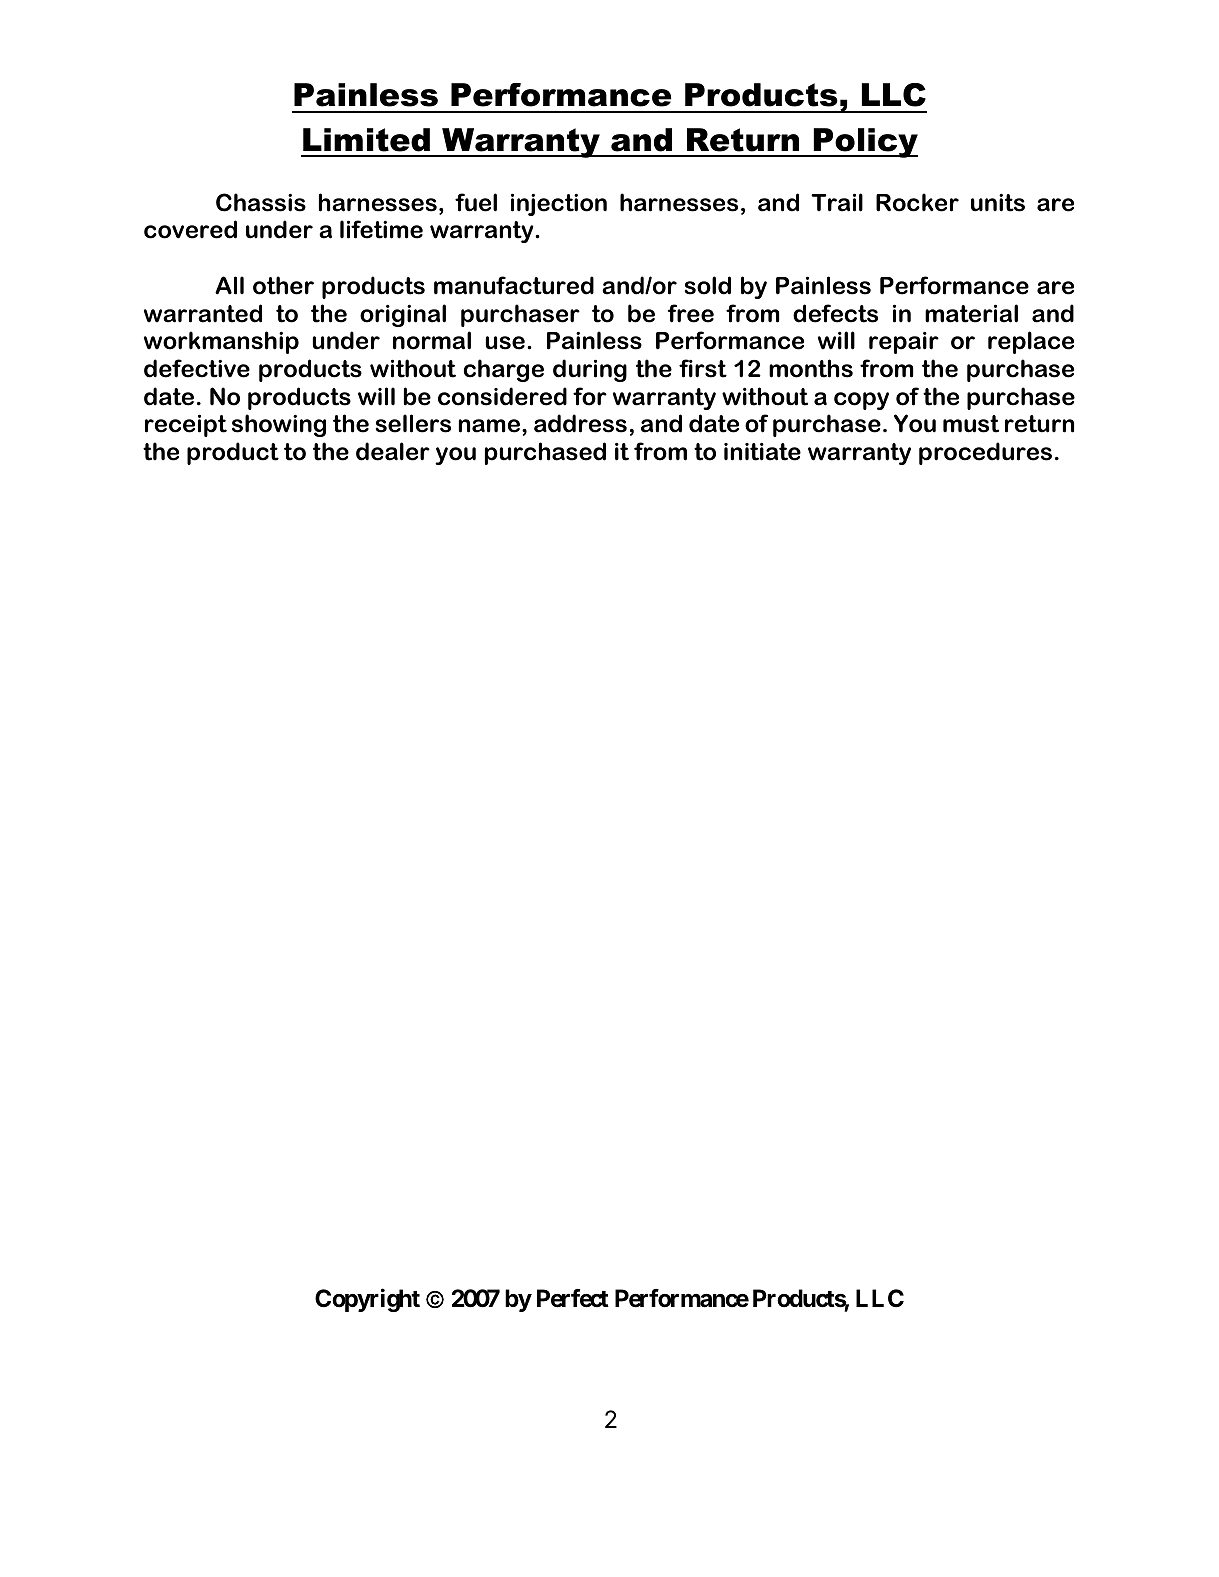 The image size is (1219, 1577). What do you see at coordinates (762, 452) in the image?
I see `initiate` at bounding box center [762, 452].
